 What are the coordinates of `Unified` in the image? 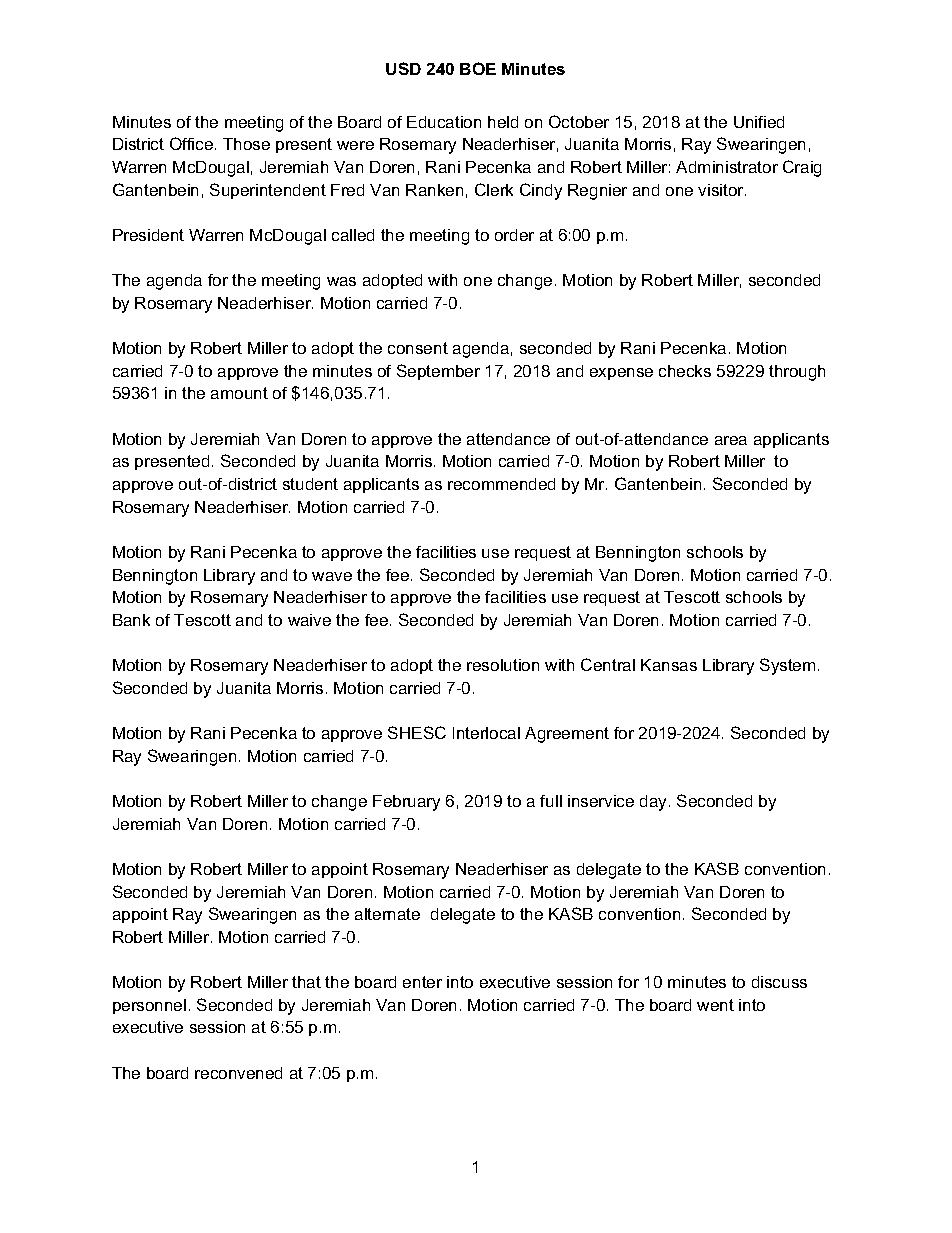 It's located at (759, 122).
